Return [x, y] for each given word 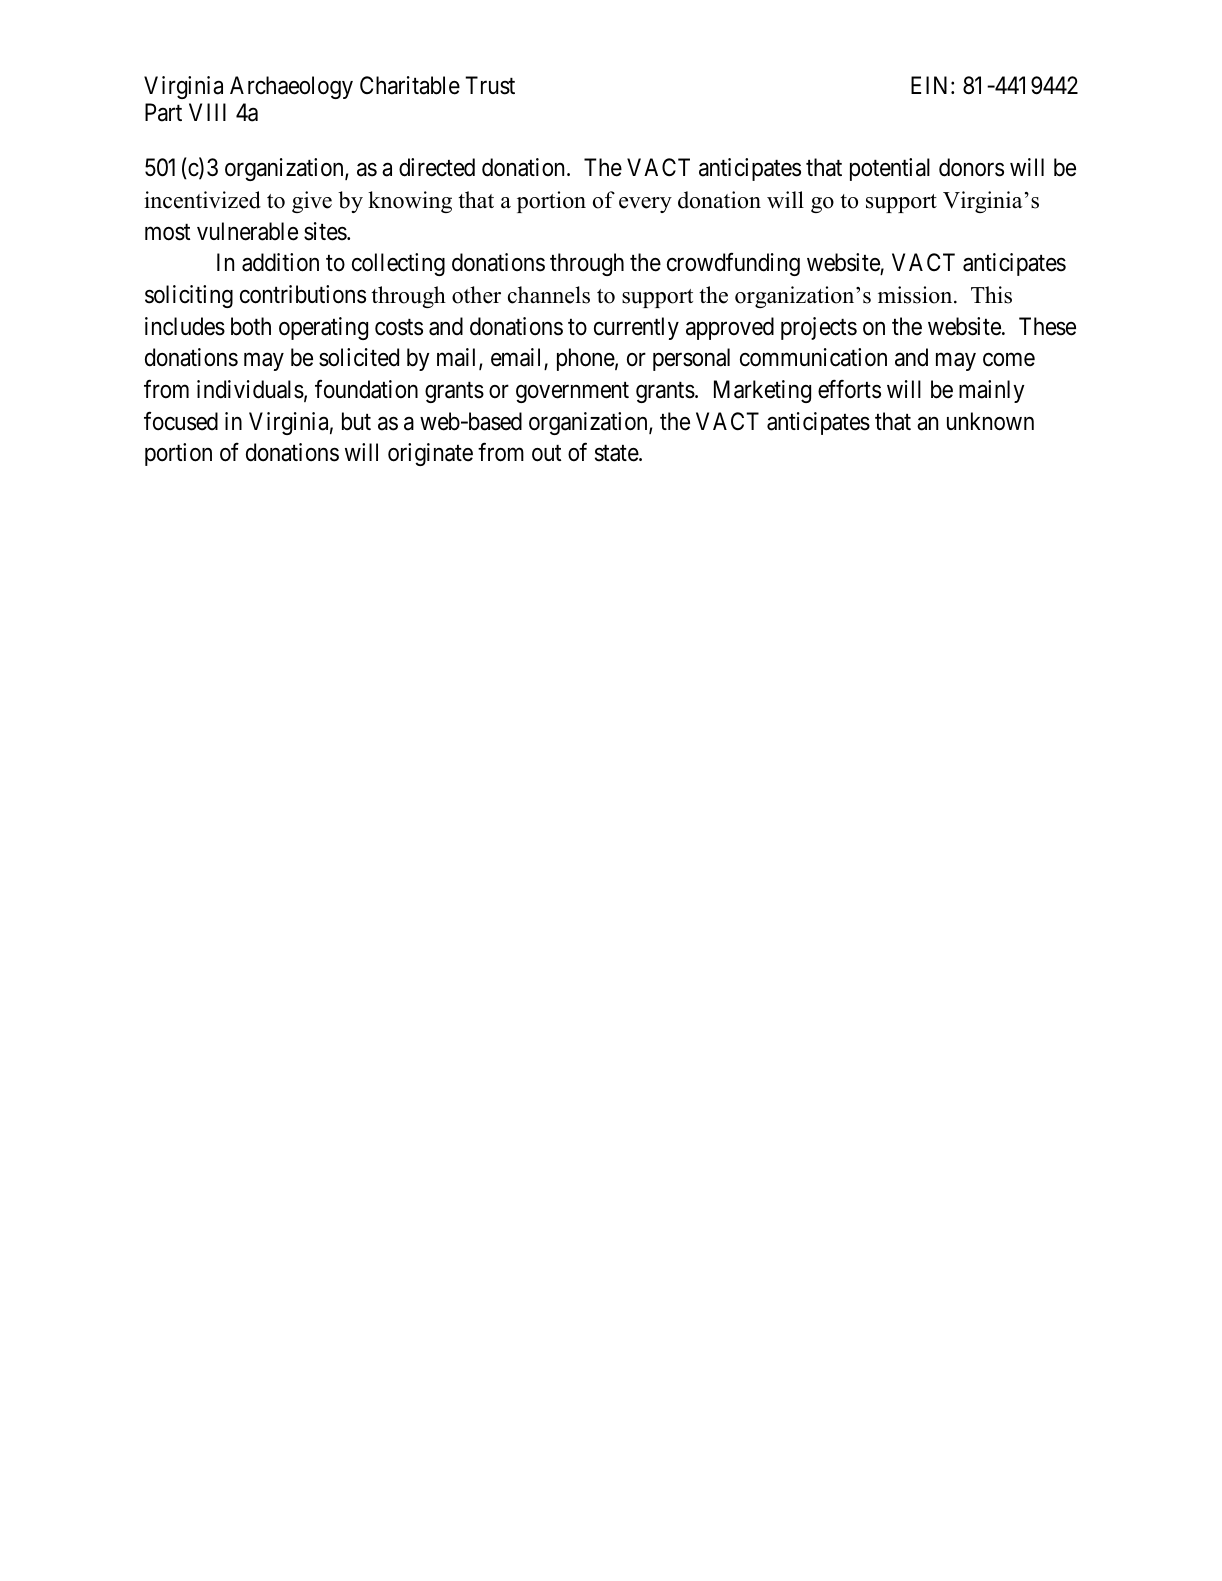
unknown [990, 421]
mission [916, 295]
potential [890, 169]
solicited [359, 357]
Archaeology [291, 87]
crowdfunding [733, 264]
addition [280, 262]
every [645, 205]
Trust [490, 85]
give [312, 202]
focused [181, 421]
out [546, 454]
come [1009, 360]
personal [691, 359]
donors [971, 167]
